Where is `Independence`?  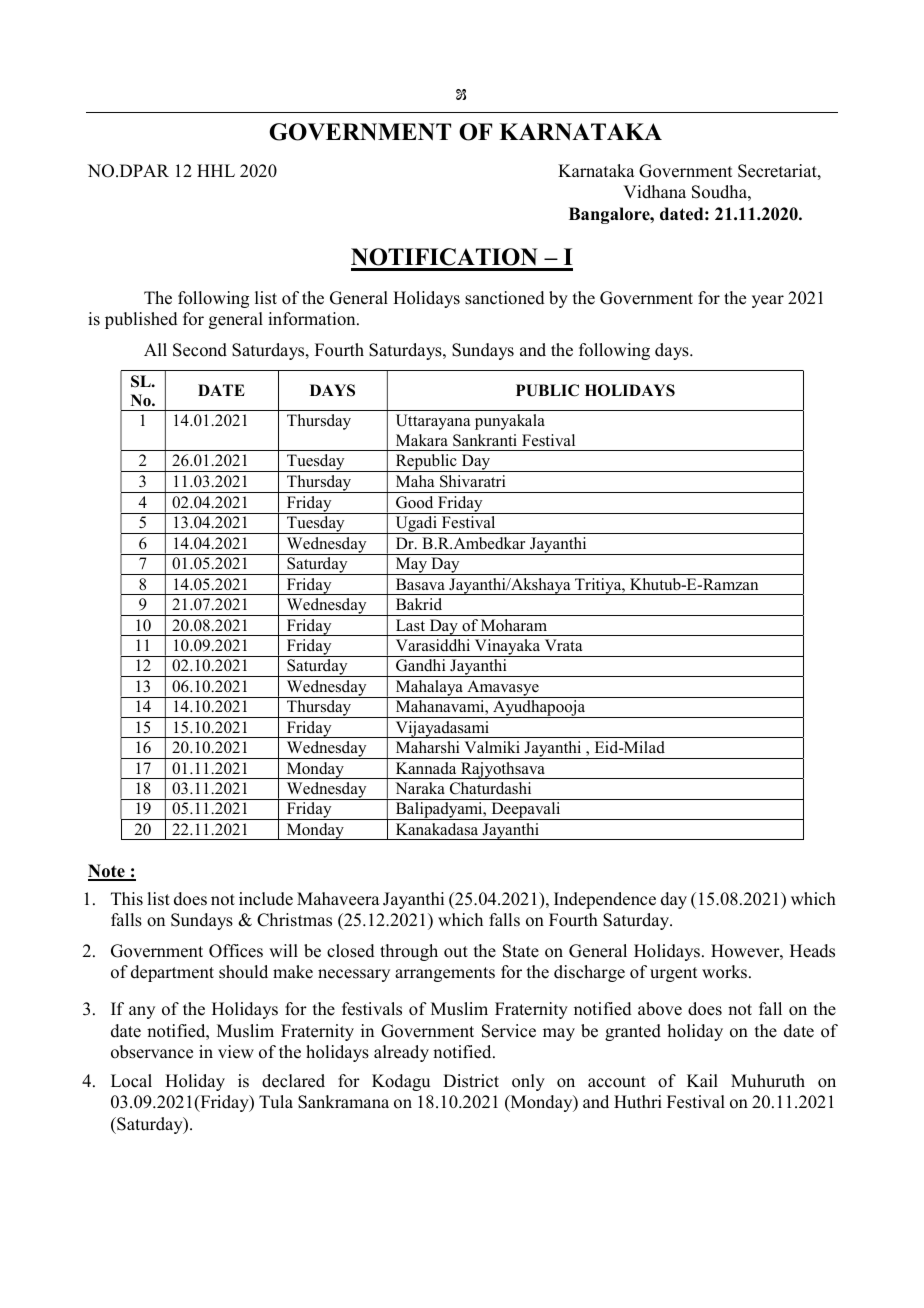
Independence is located at coordinates (605, 900).
